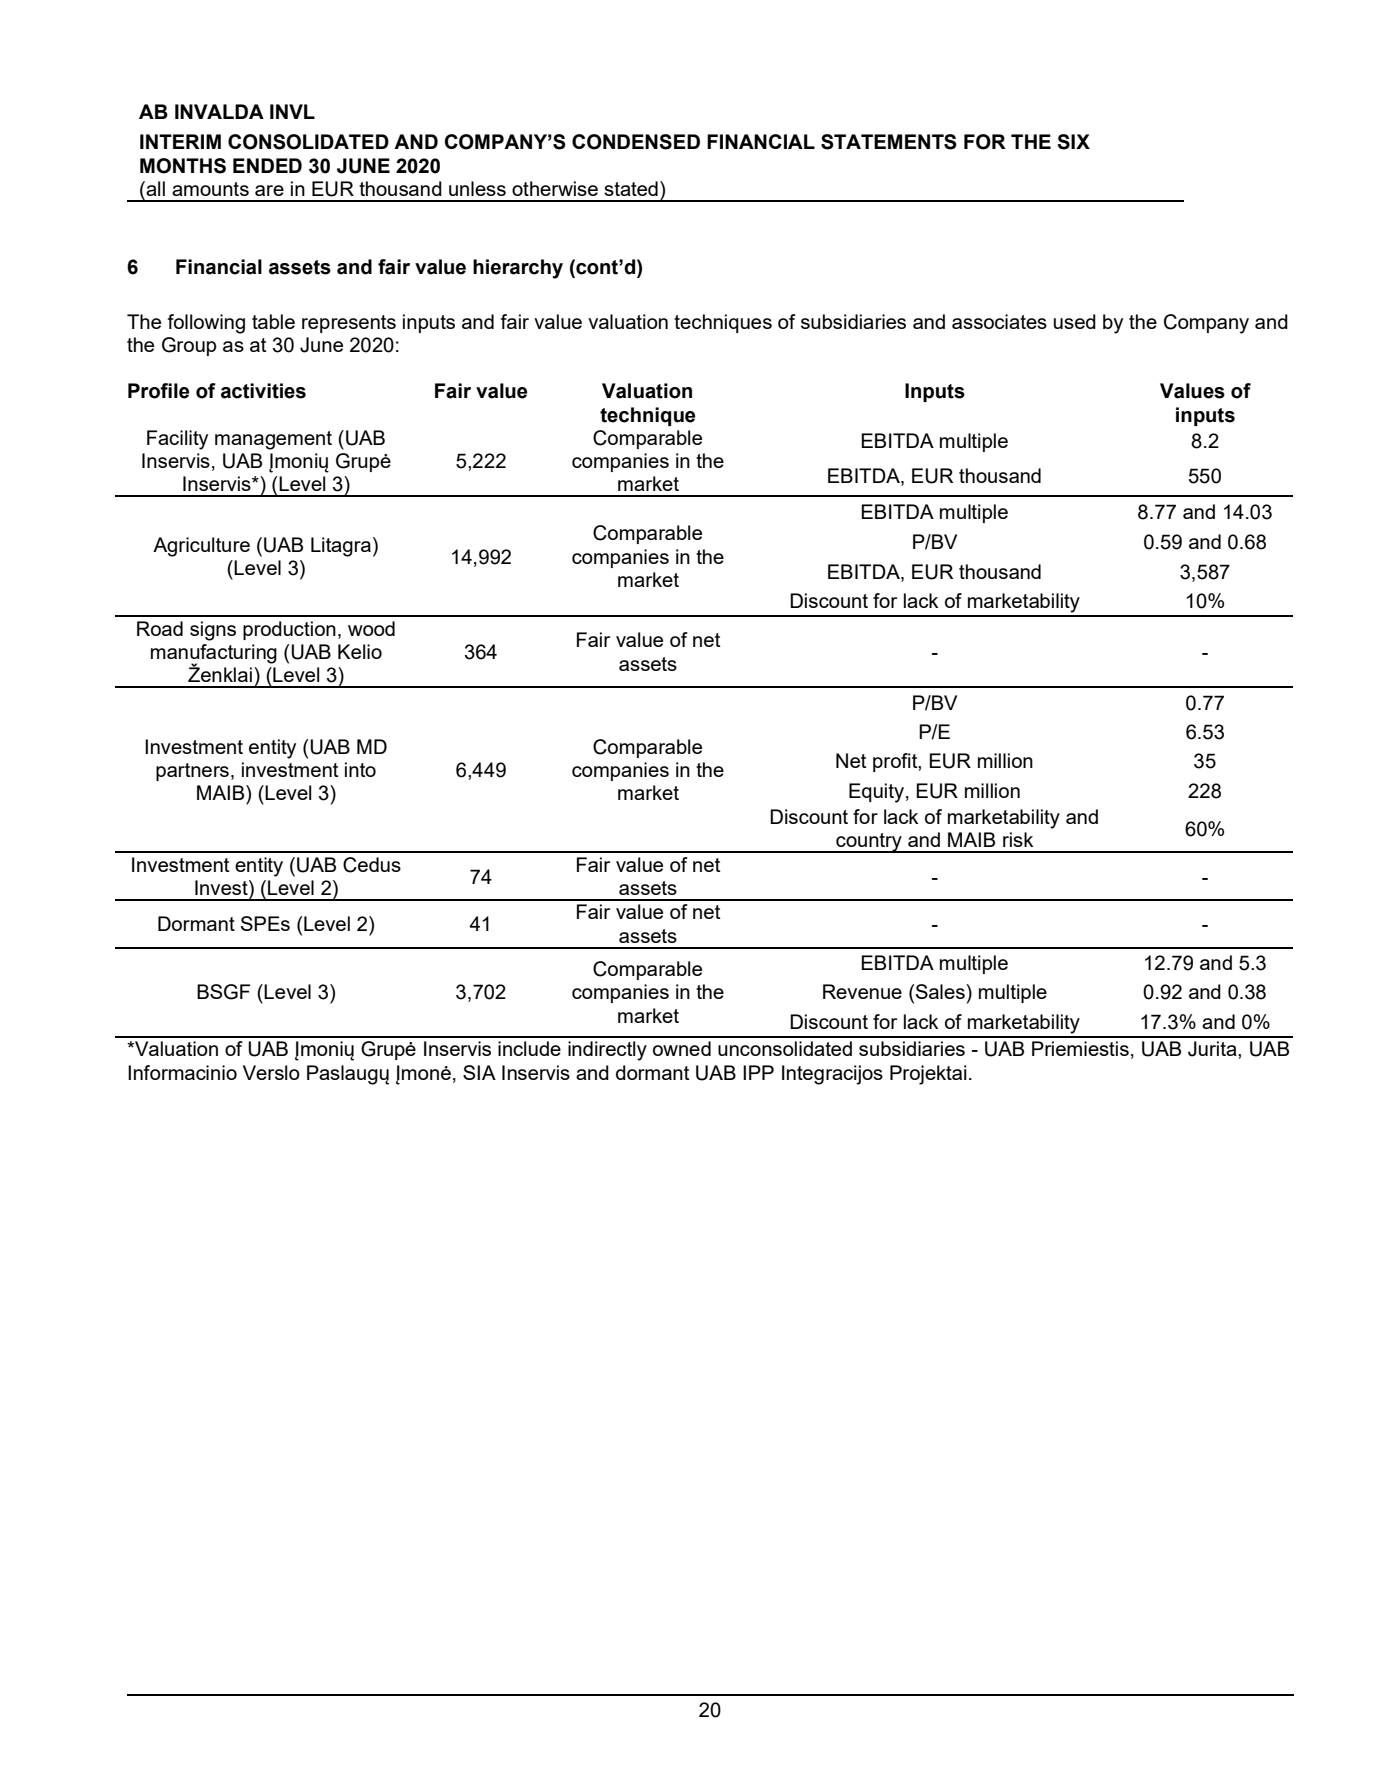 This image has width=1374, height=1779. I want to click on hierarchy, so click(518, 269).
